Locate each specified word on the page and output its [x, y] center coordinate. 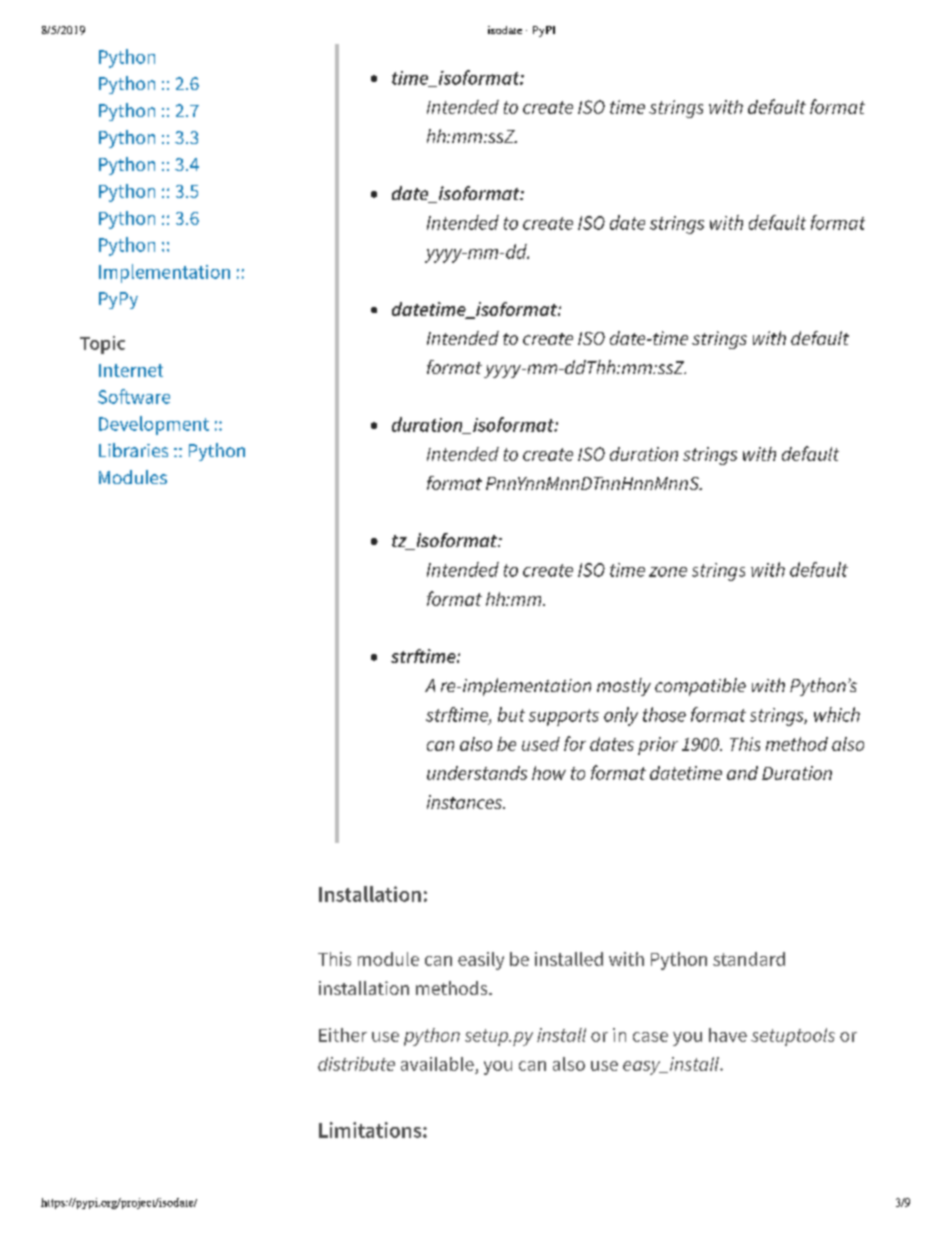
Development [154, 425]
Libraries [133, 450]
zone [668, 572]
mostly [624, 687]
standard [749, 959]
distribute [356, 1064]
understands [477, 773]
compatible [700, 687]
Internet [131, 370]
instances [465, 802]
